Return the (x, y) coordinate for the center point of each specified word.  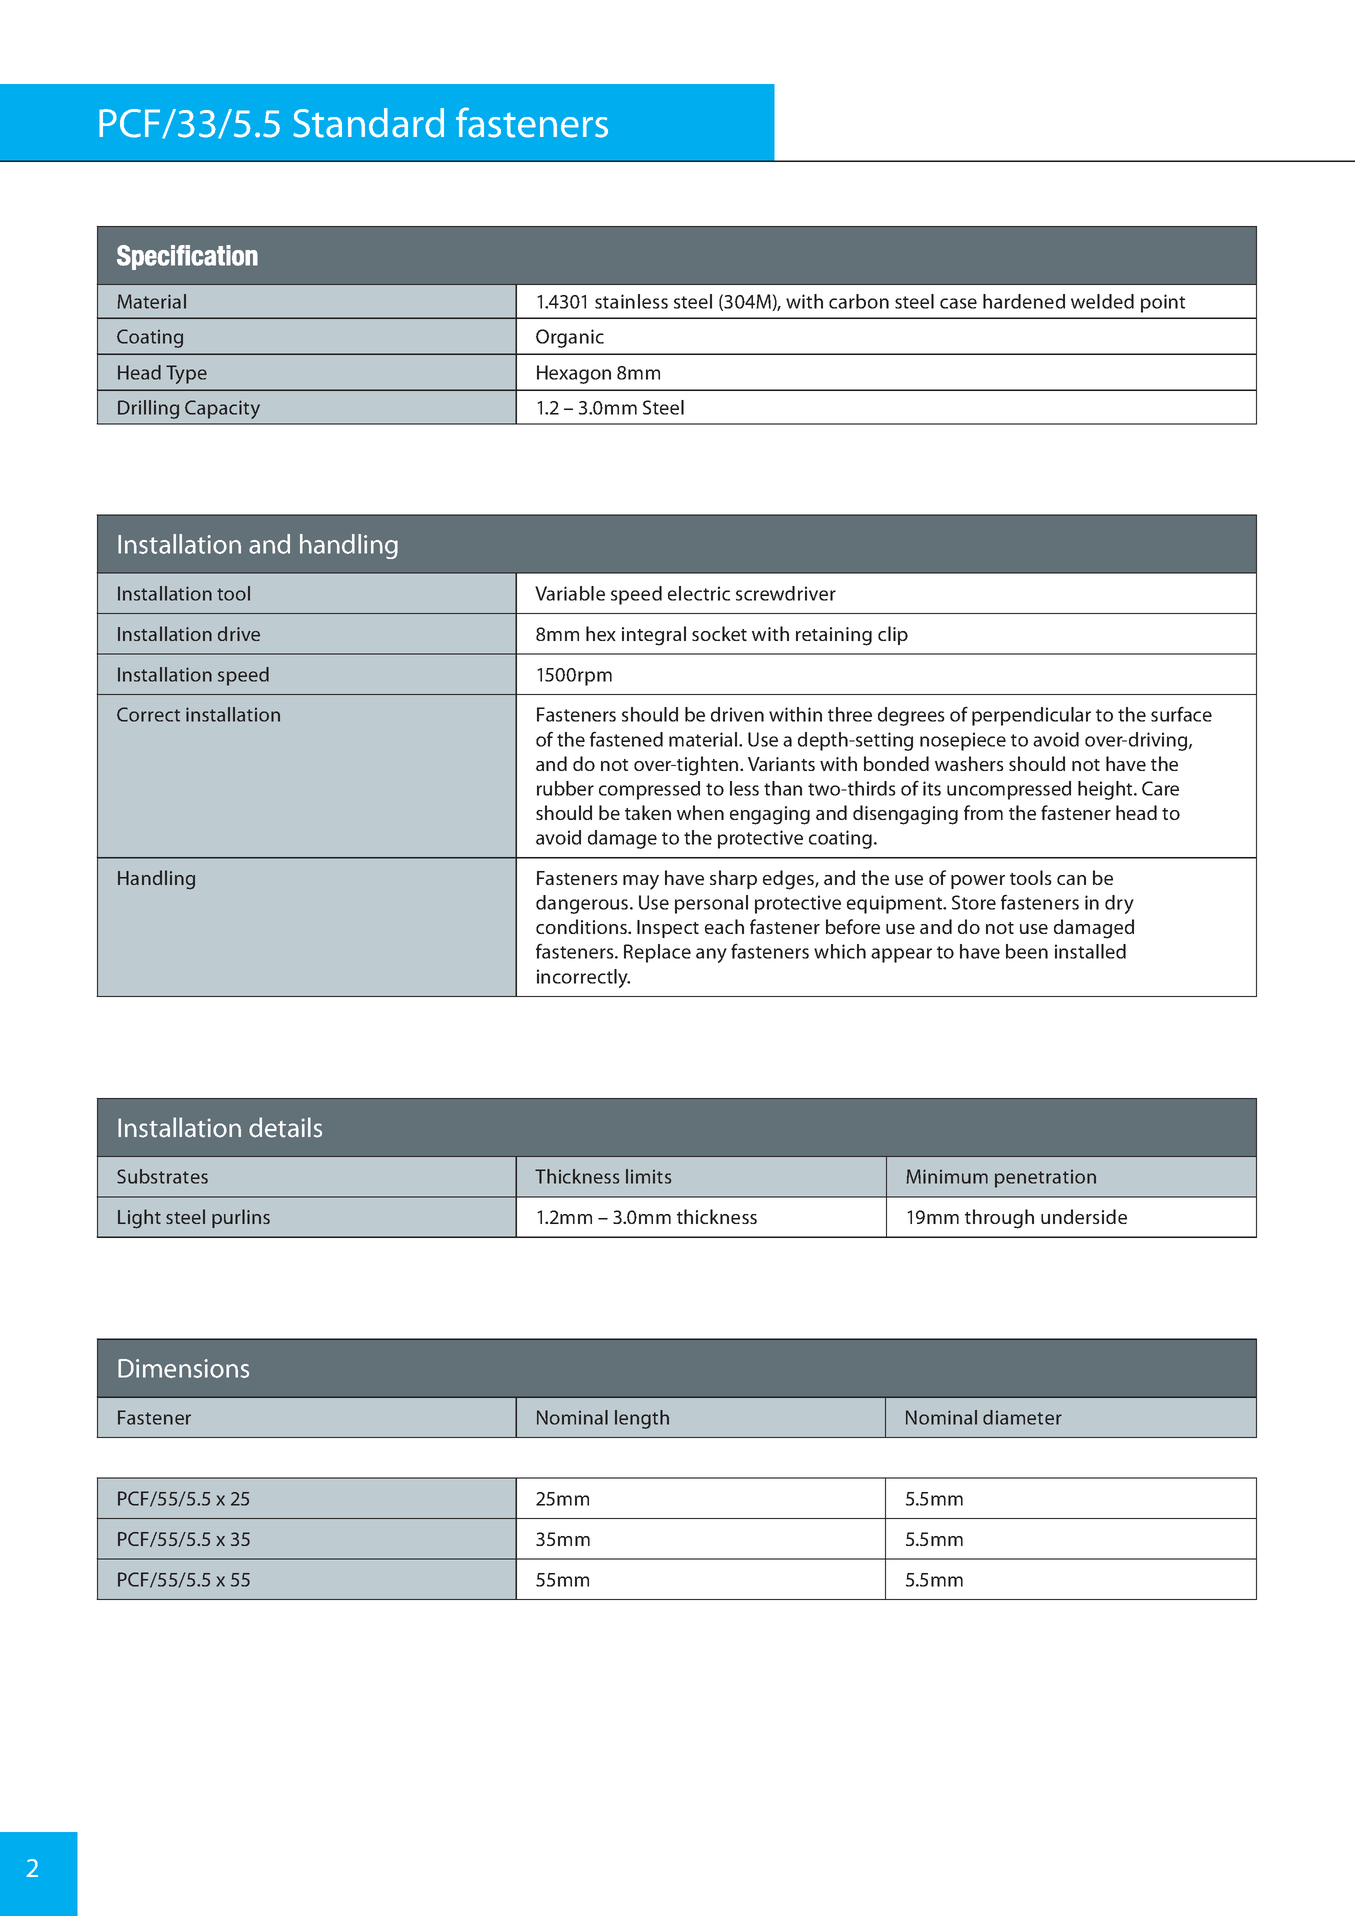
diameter (1022, 1417)
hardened (1024, 301)
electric (699, 593)
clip (893, 635)
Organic (570, 338)
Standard (368, 123)
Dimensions (183, 1368)
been (1027, 951)
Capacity (222, 409)
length (642, 1419)
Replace (657, 953)
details (285, 1127)
